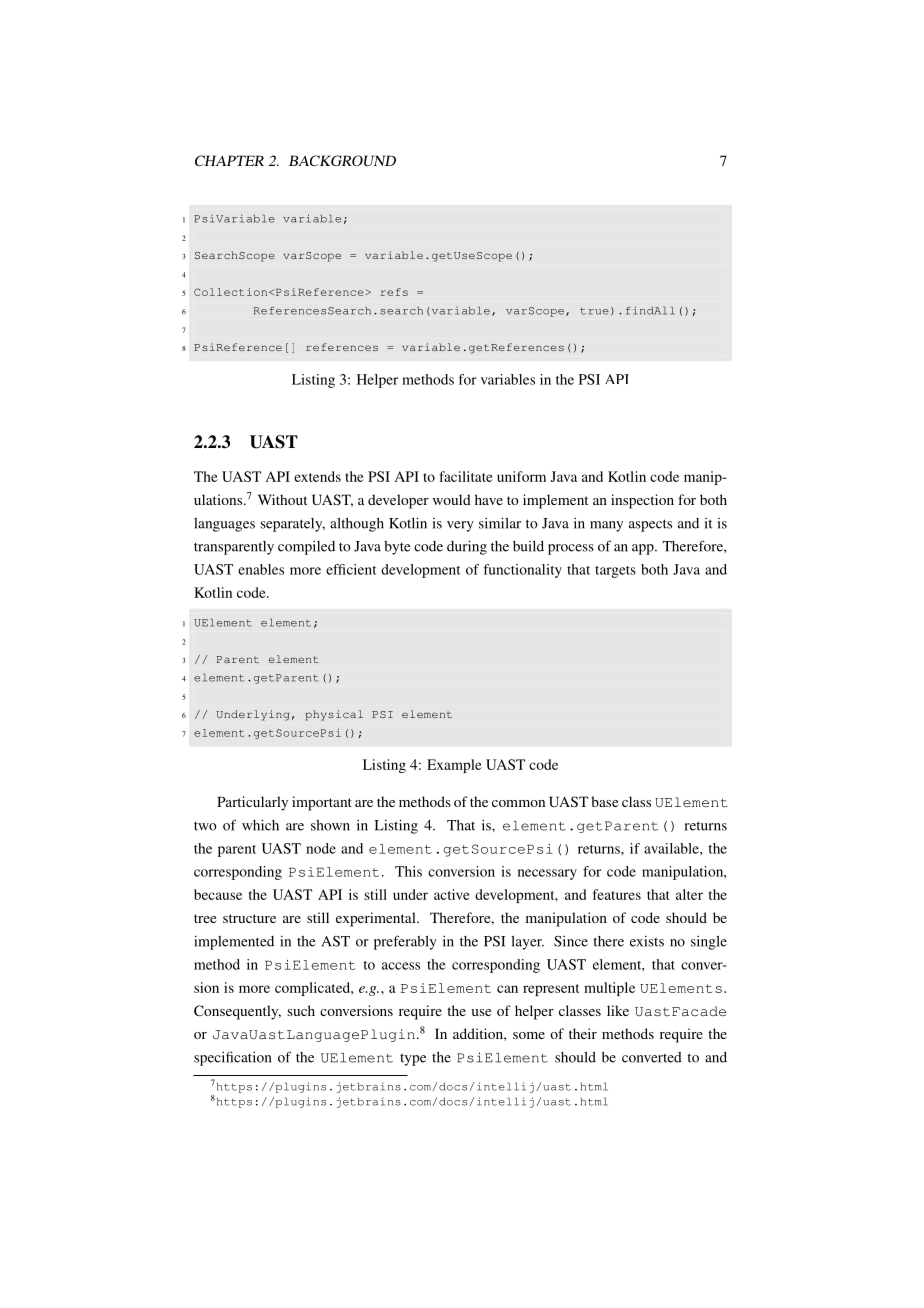 This image has width=924, height=1308. What do you see at coordinates (342, 160) in the image?
I see `BACKGROUND` at bounding box center [342, 160].
